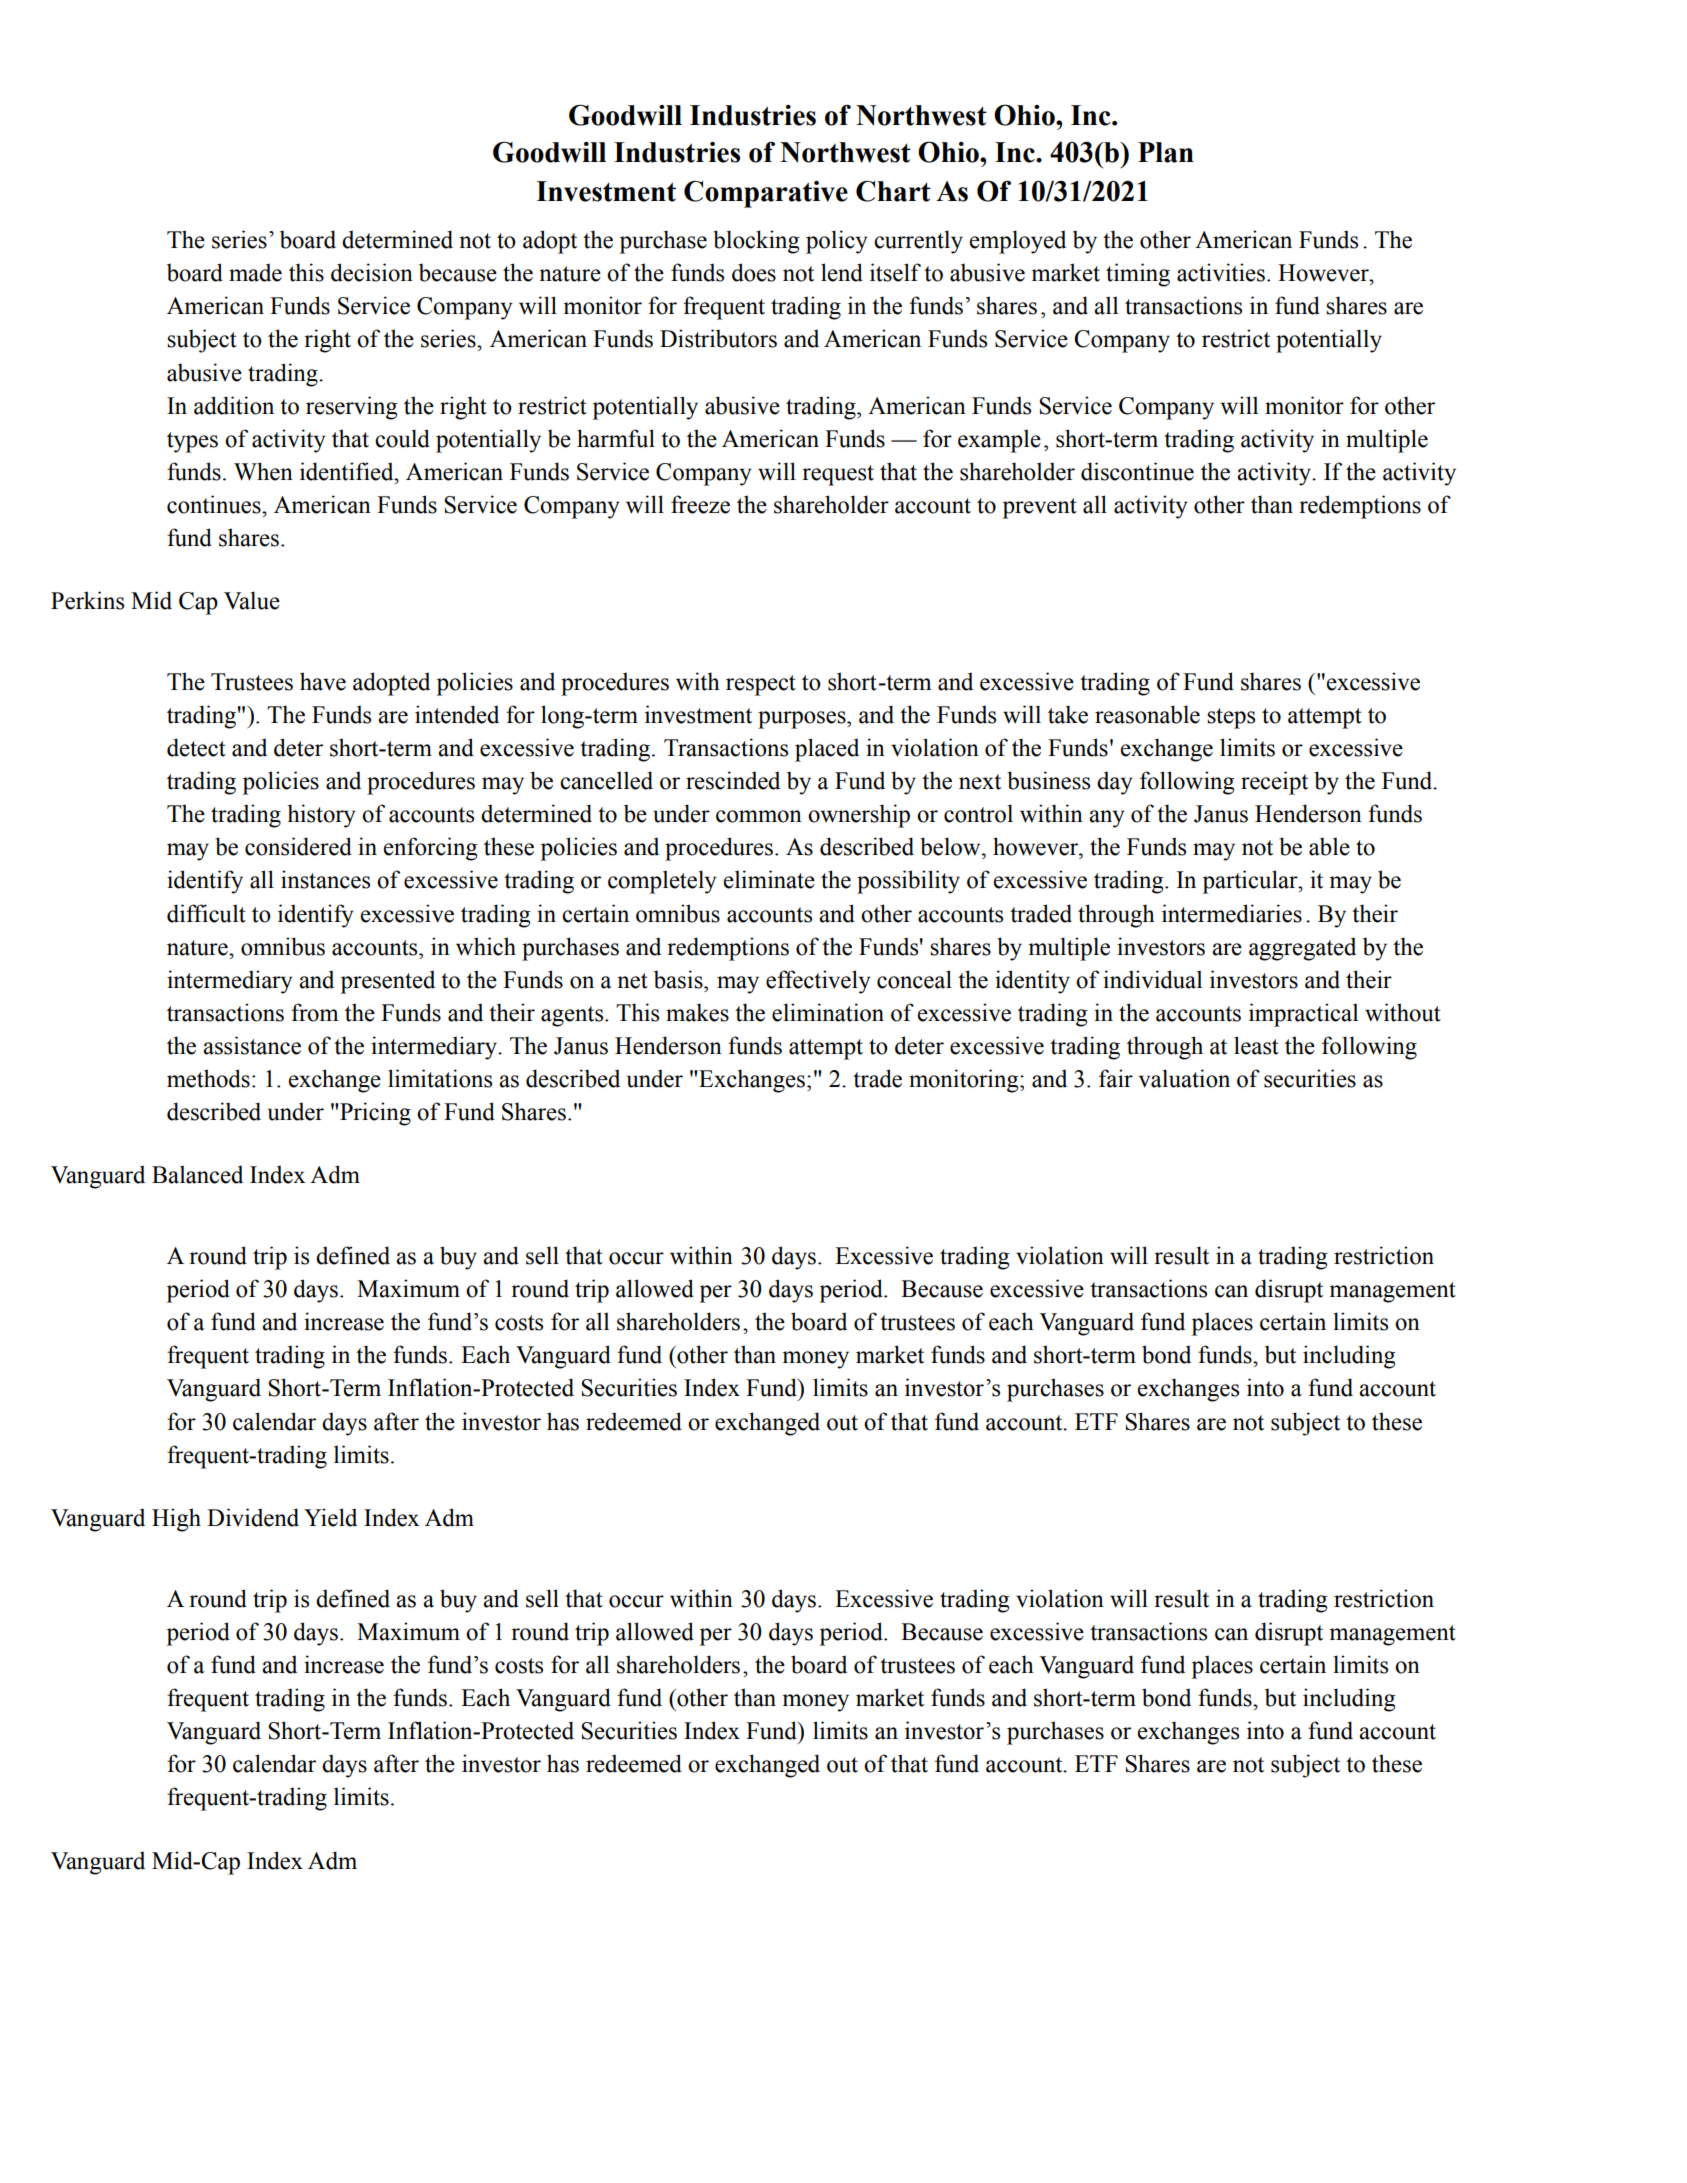 The height and width of the screenshot is (2183, 1687). I want to click on makes, so click(697, 1012).
